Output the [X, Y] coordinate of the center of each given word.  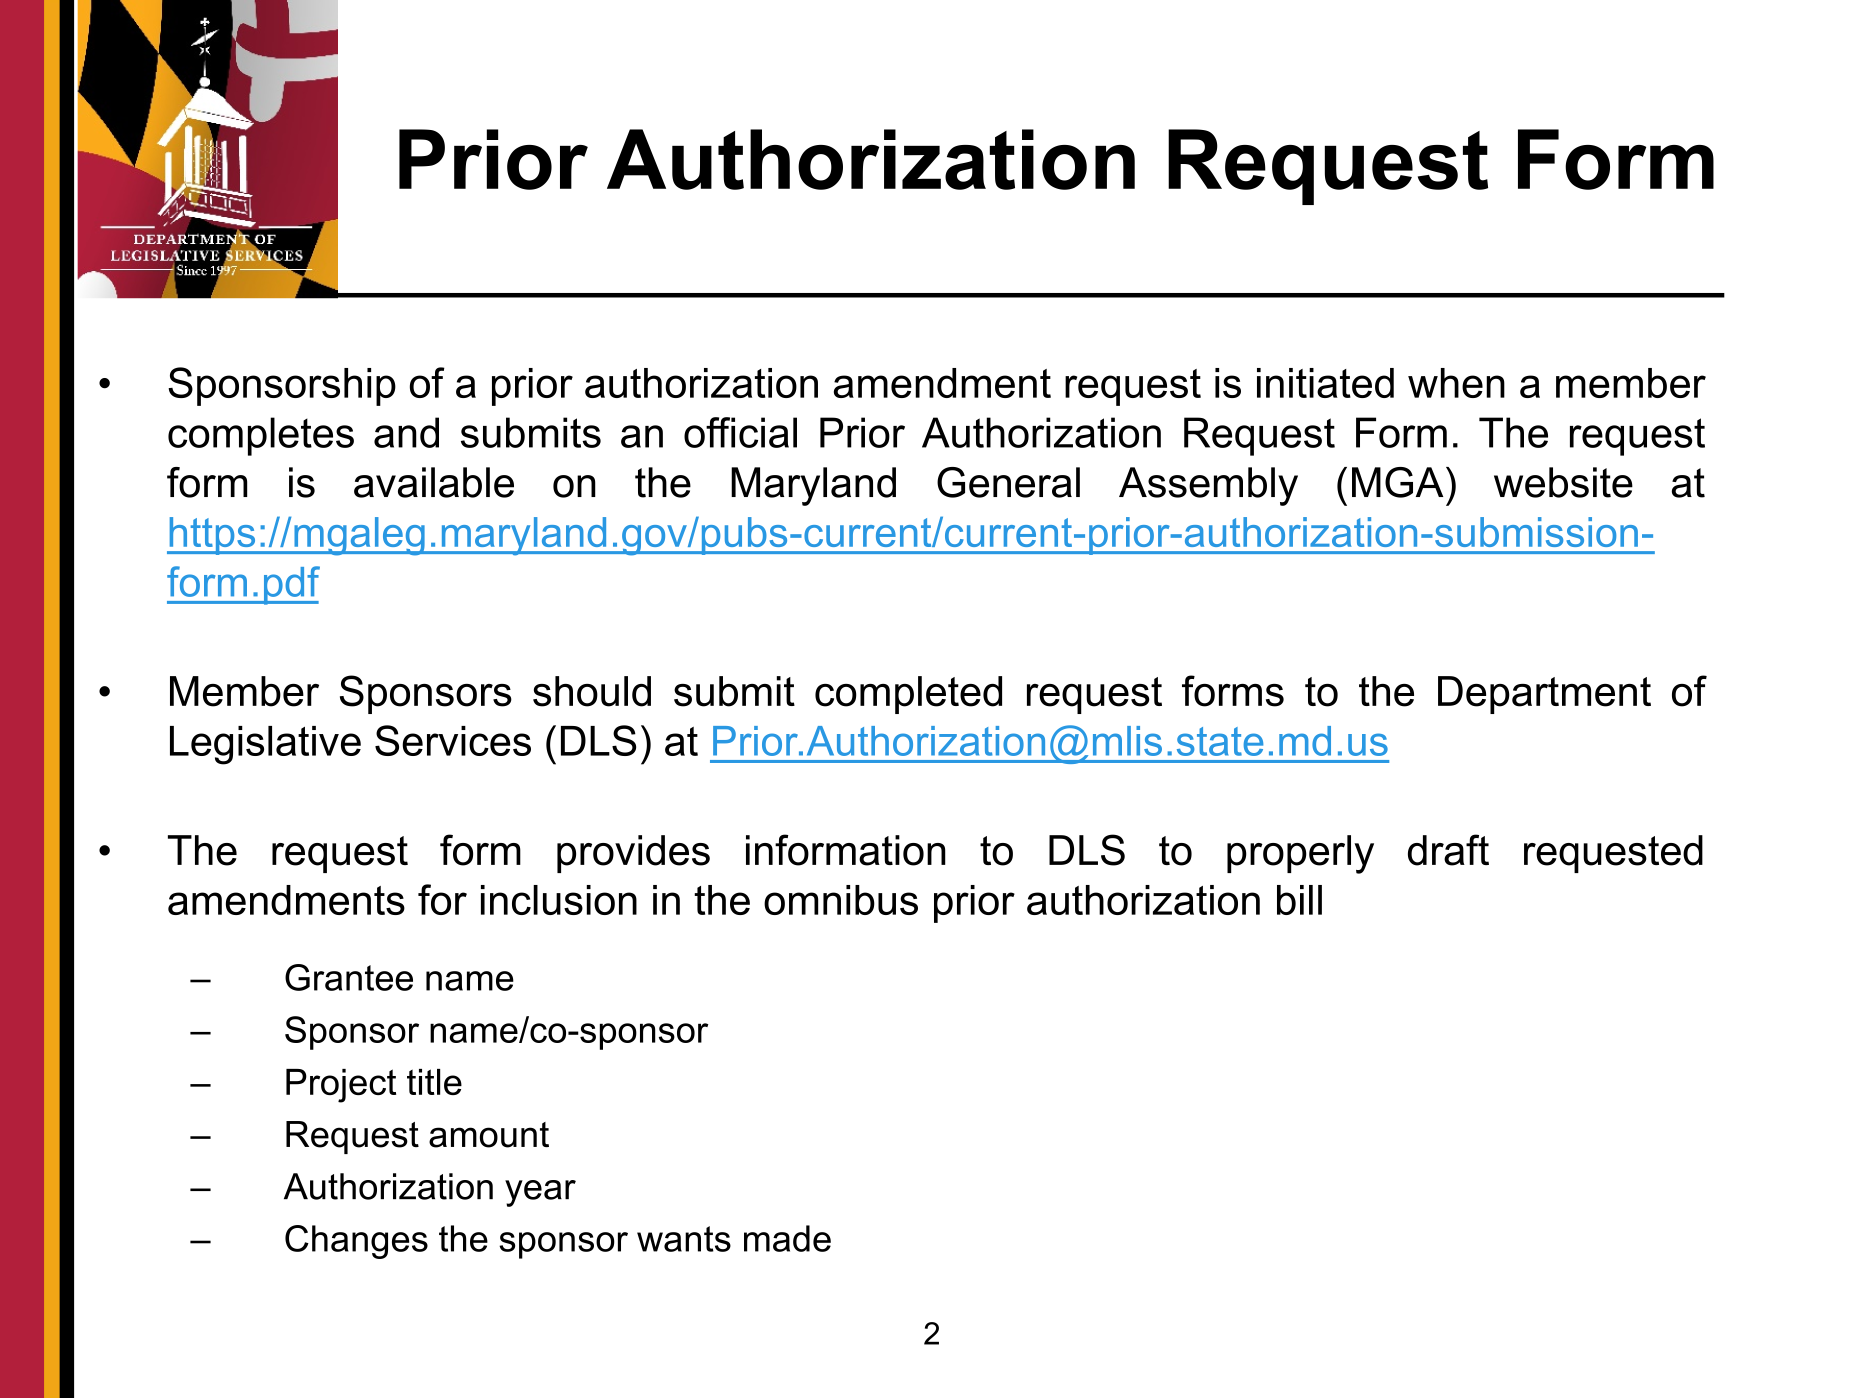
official [740, 432]
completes [261, 436]
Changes [356, 1242]
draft [1448, 850]
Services [453, 740]
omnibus [841, 900]
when [1456, 383]
